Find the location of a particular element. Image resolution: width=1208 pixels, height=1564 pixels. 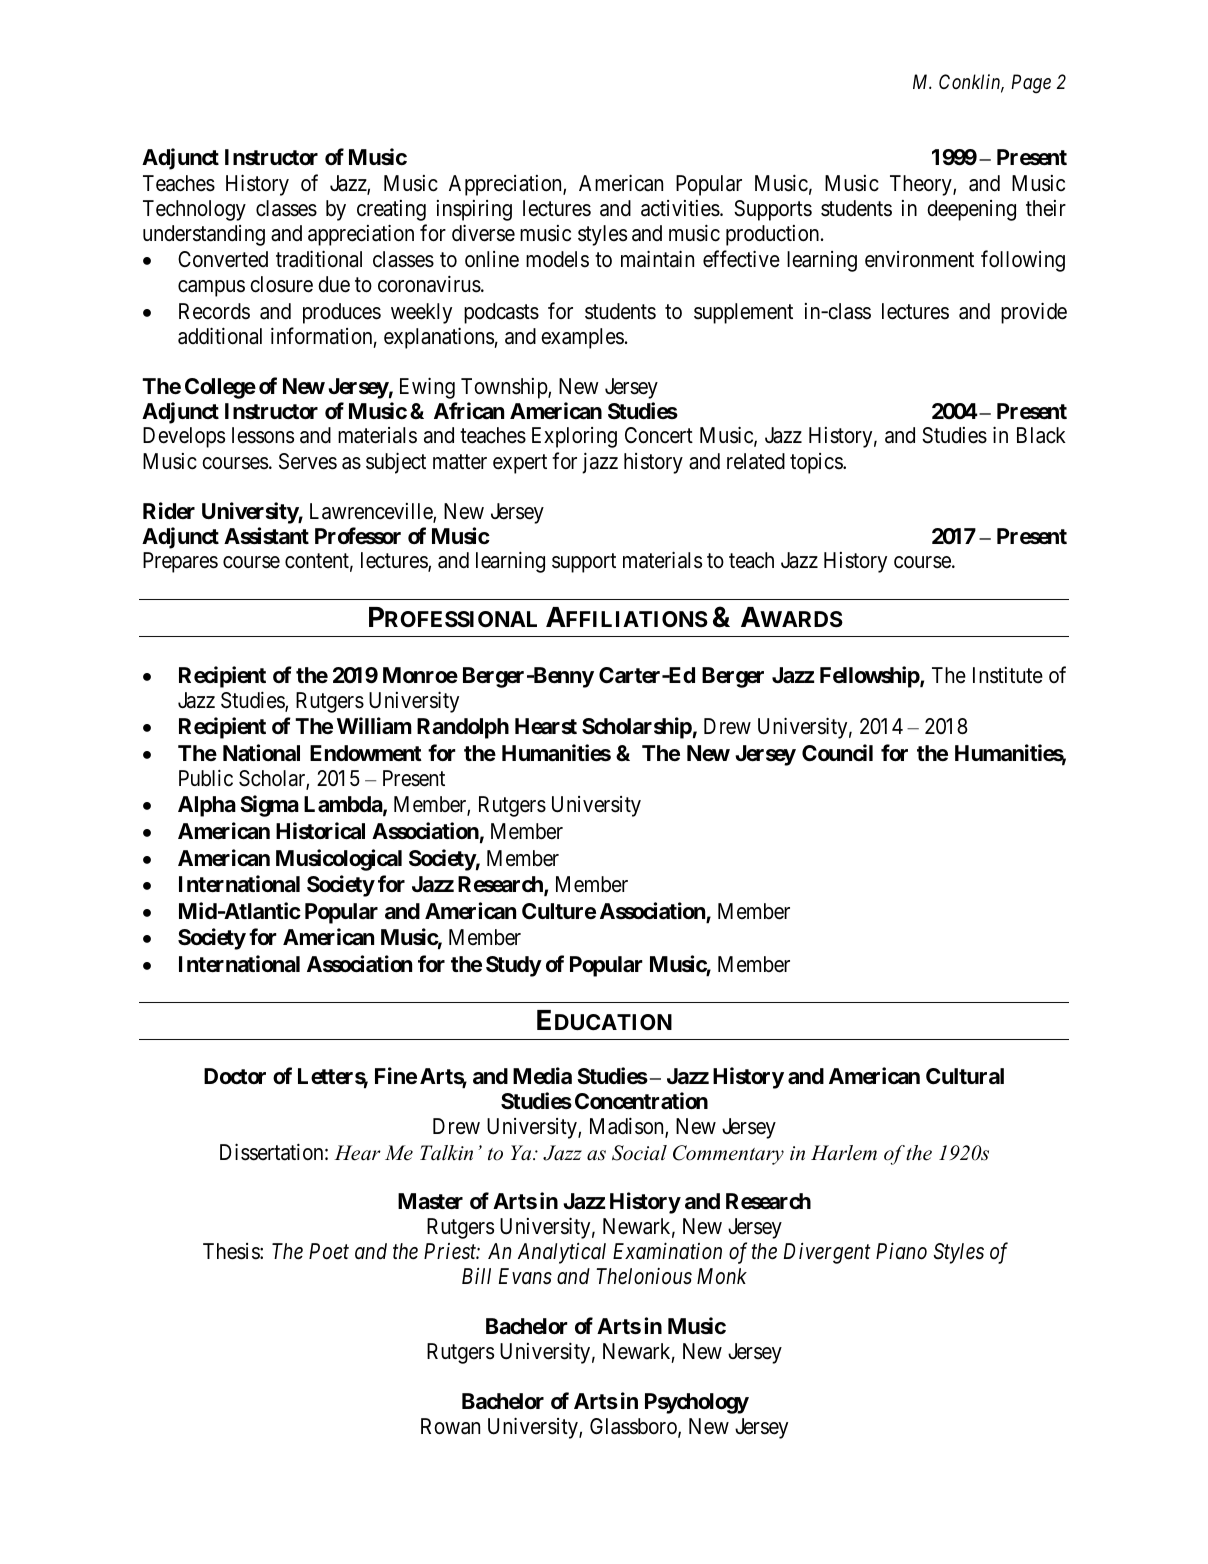

Sigma is located at coordinates (269, 806).
